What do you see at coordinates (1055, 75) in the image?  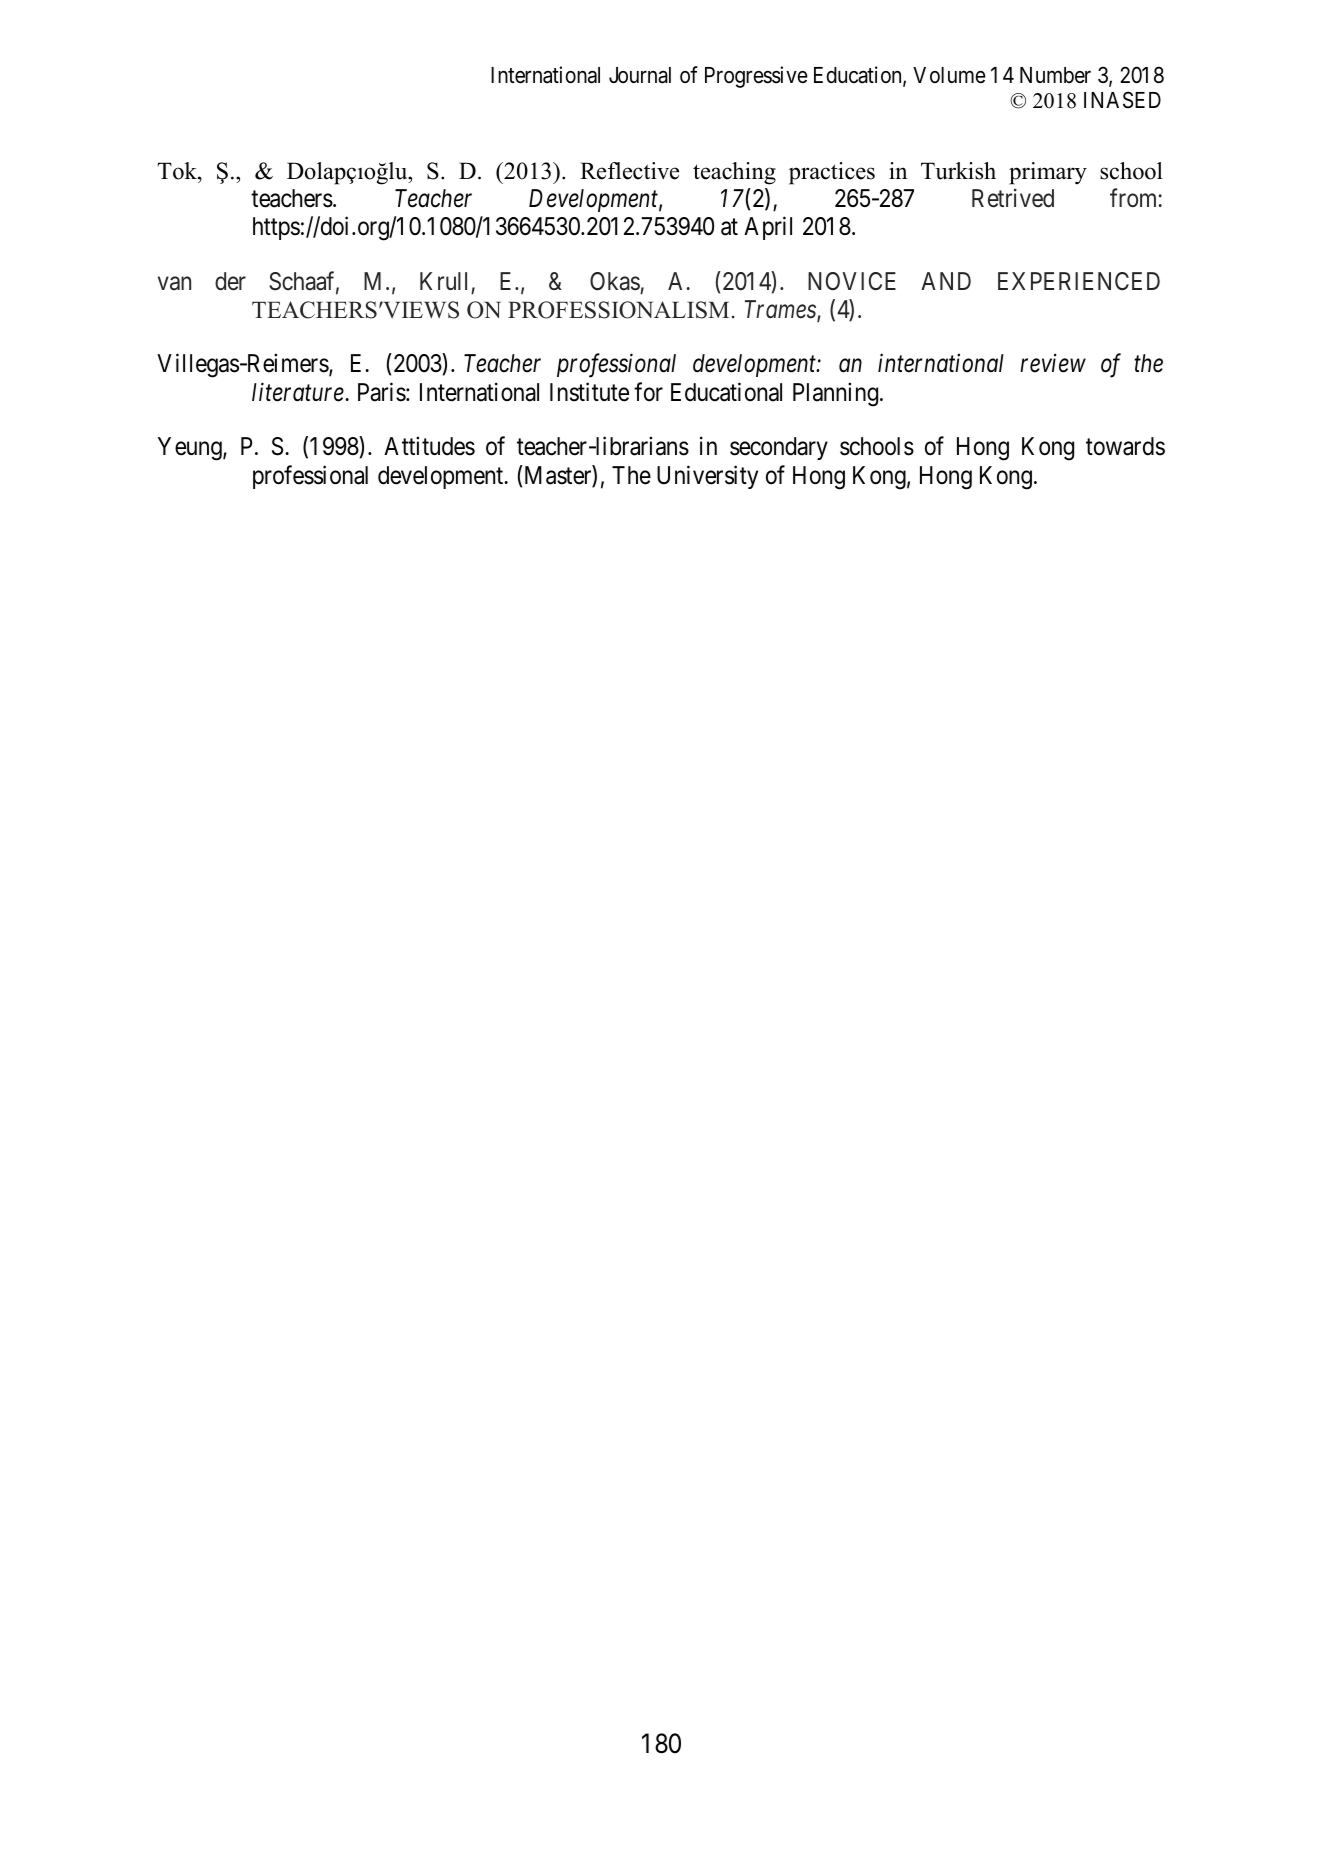 I see `Number` at bounding box center [1055, 75].
